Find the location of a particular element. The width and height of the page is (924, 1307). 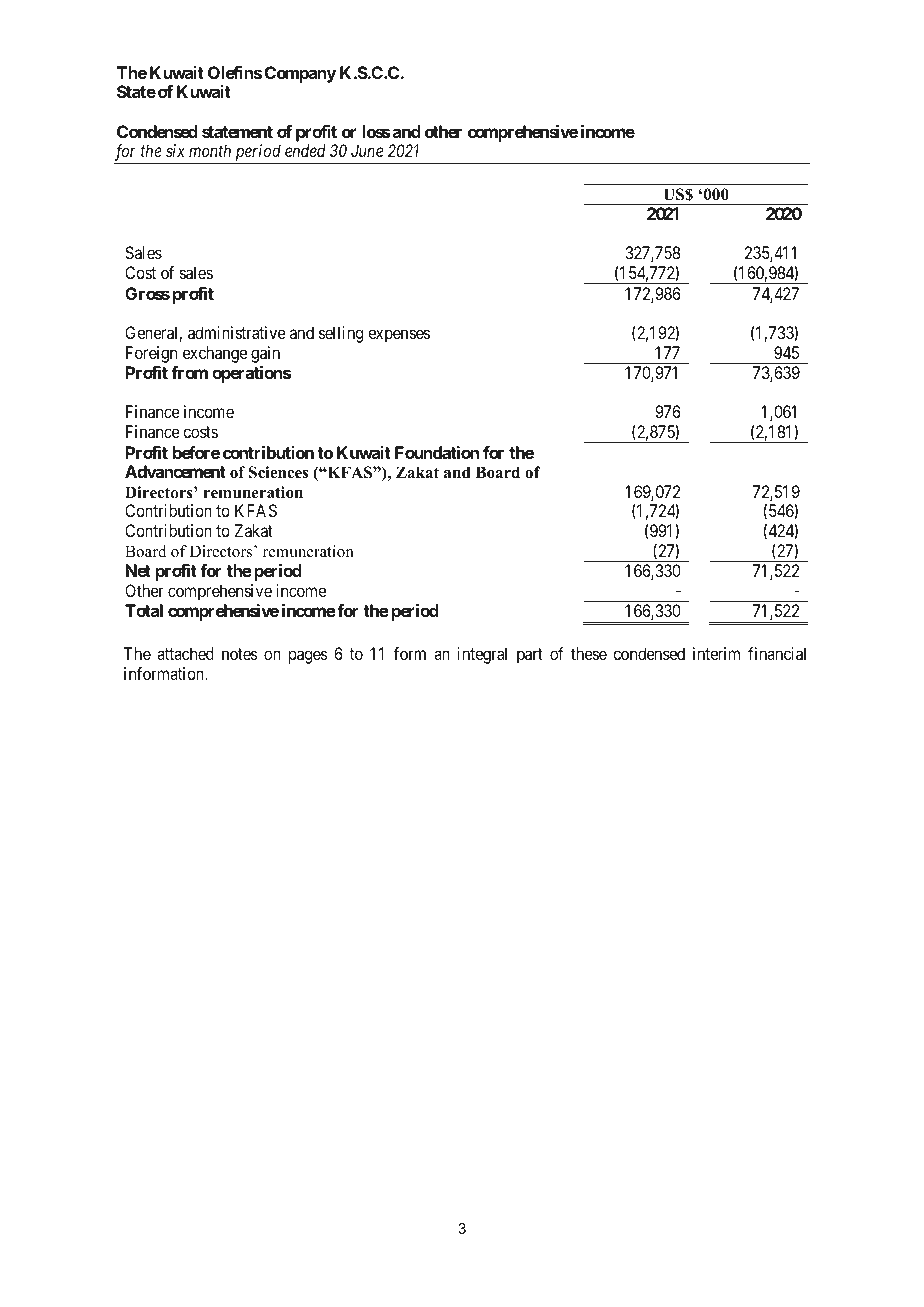

expenses is located at coordinates (399, 336).
